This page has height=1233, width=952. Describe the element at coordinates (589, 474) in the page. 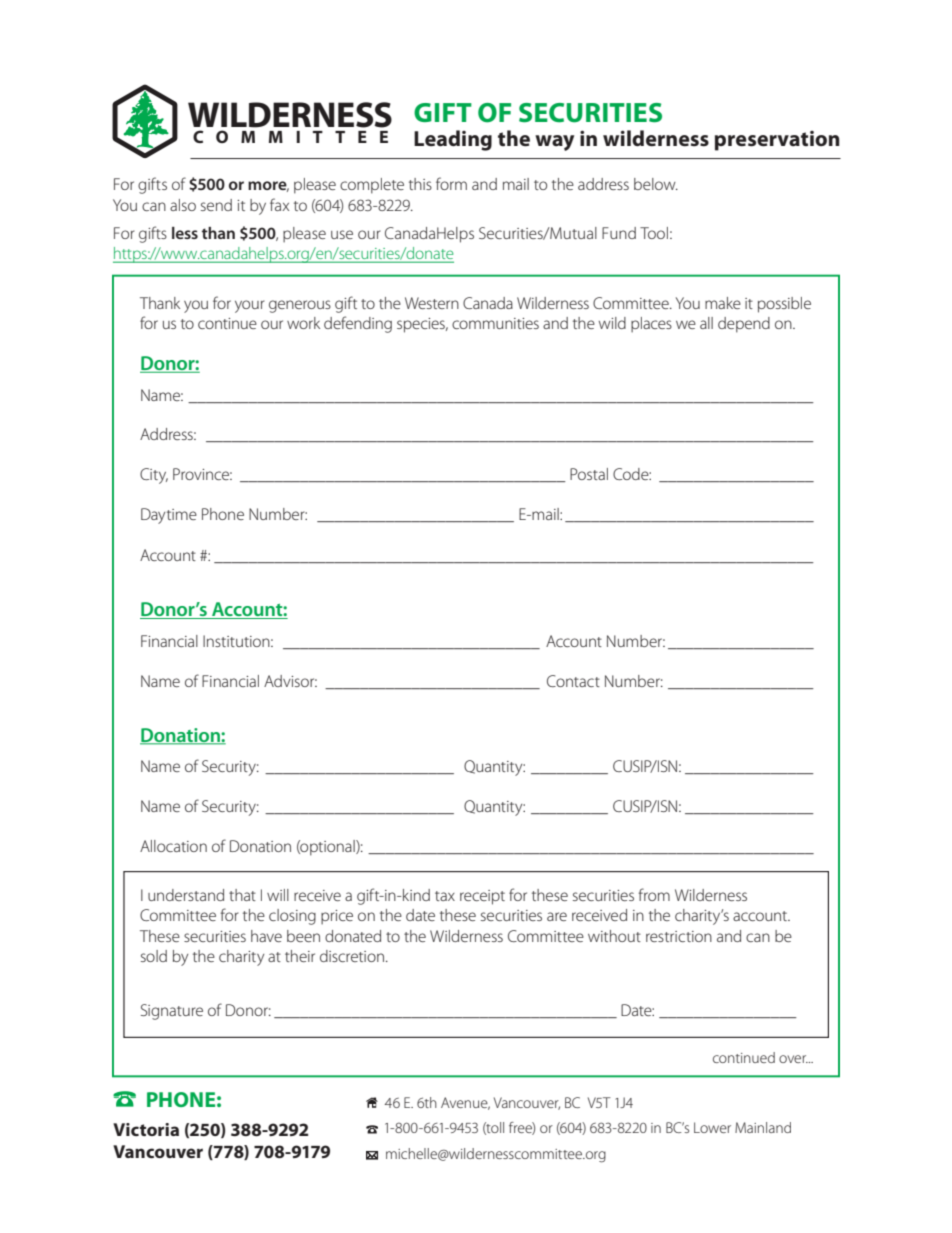

I see `Postal` at that location.
